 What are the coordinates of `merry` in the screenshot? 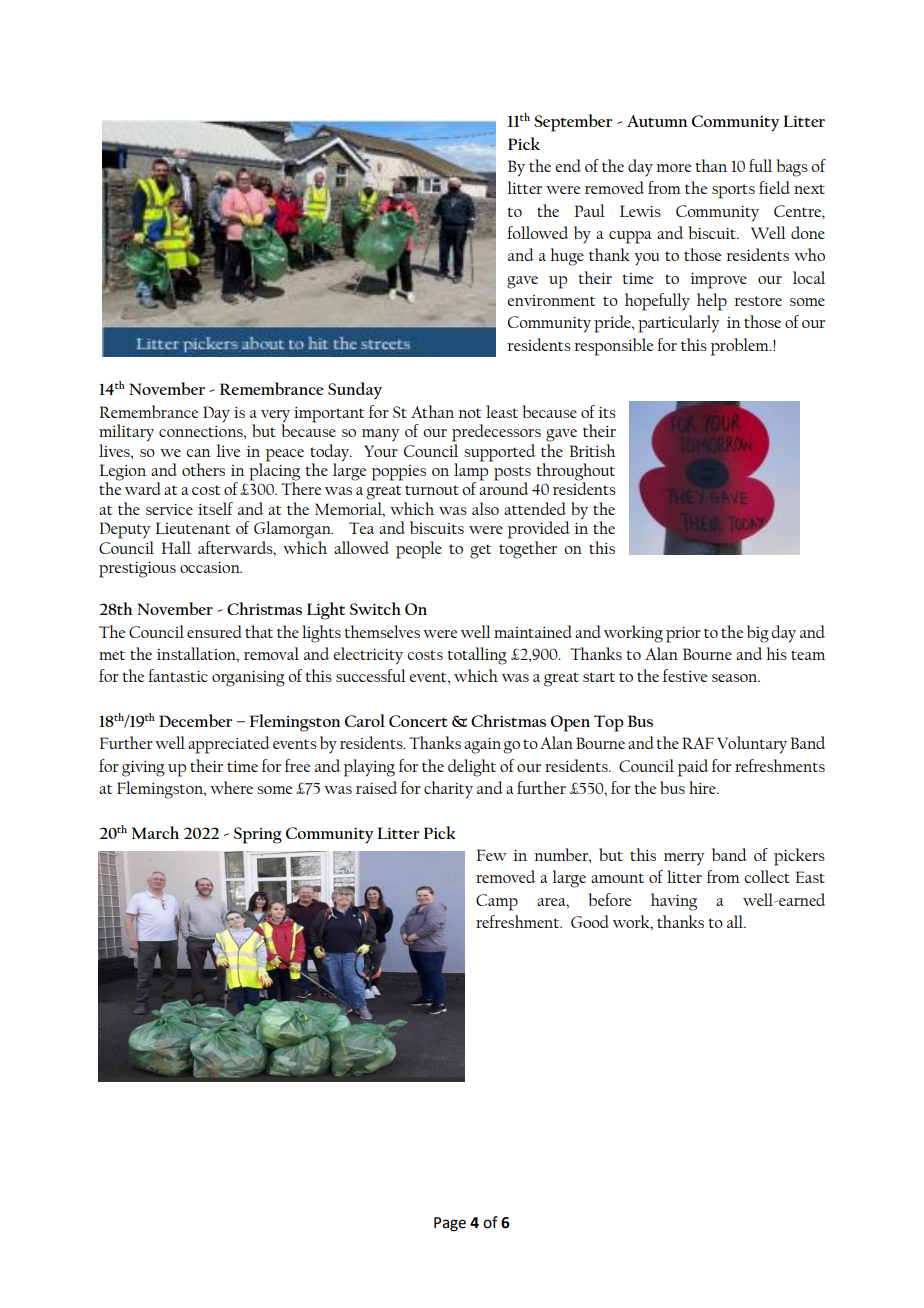 It's located at (684, 859).
